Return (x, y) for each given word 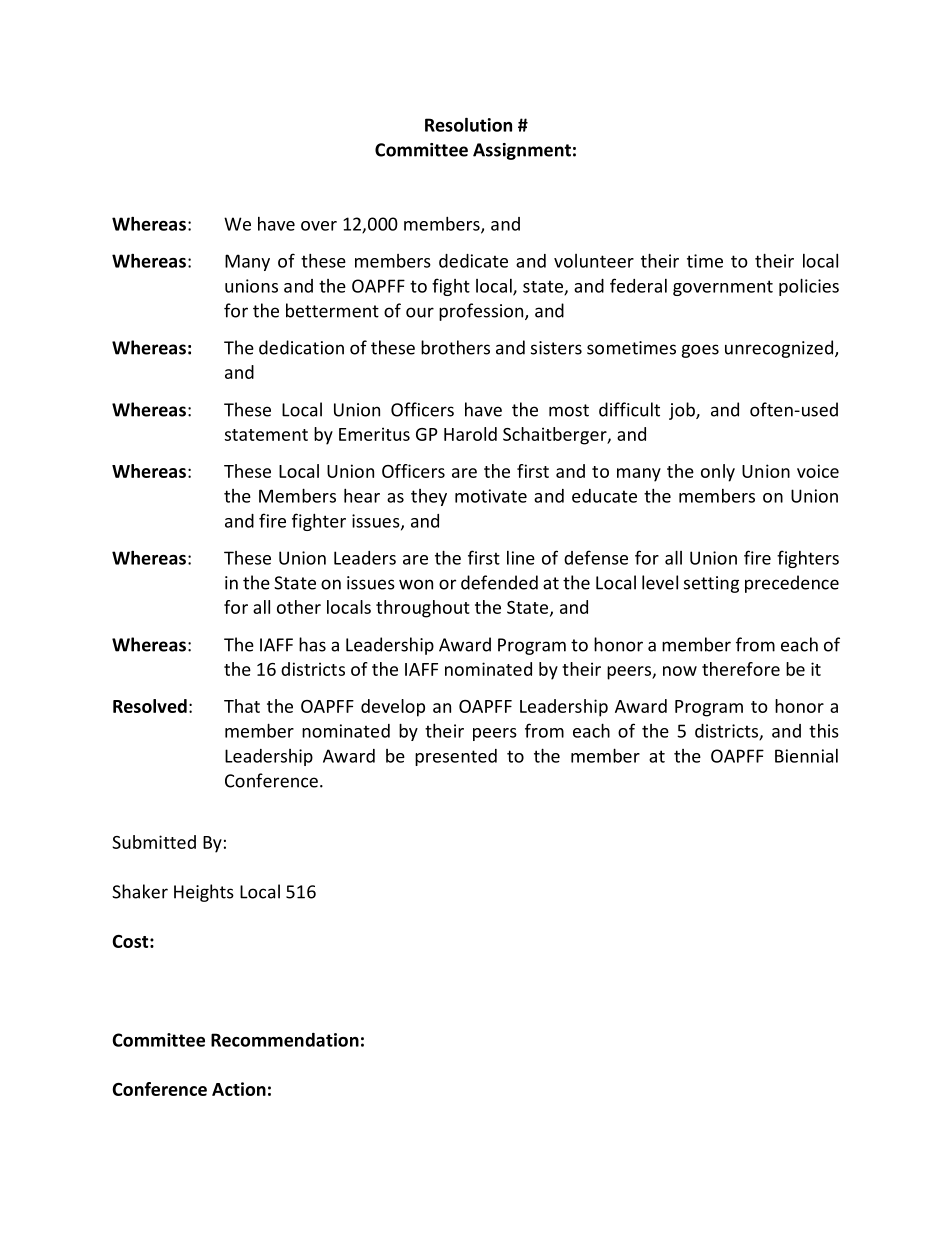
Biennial (806, 756)
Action (239, 1089)
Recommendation (285, 1040)
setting (711, 584)
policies (809, 287)
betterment (332, 310)
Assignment (522, 151)
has (312, 644)
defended (499, 582)
